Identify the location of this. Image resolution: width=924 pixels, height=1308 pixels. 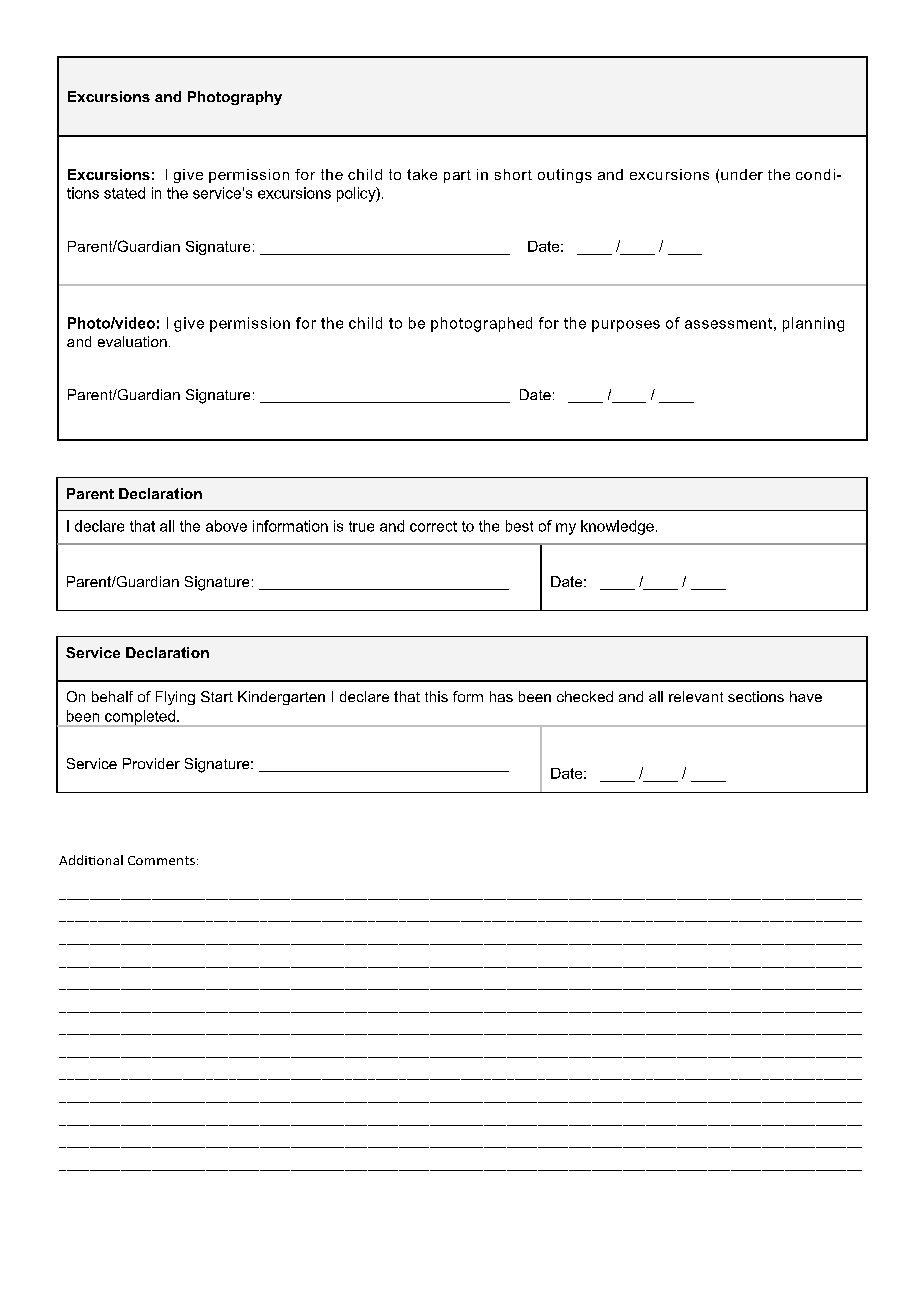
(436, 696).
